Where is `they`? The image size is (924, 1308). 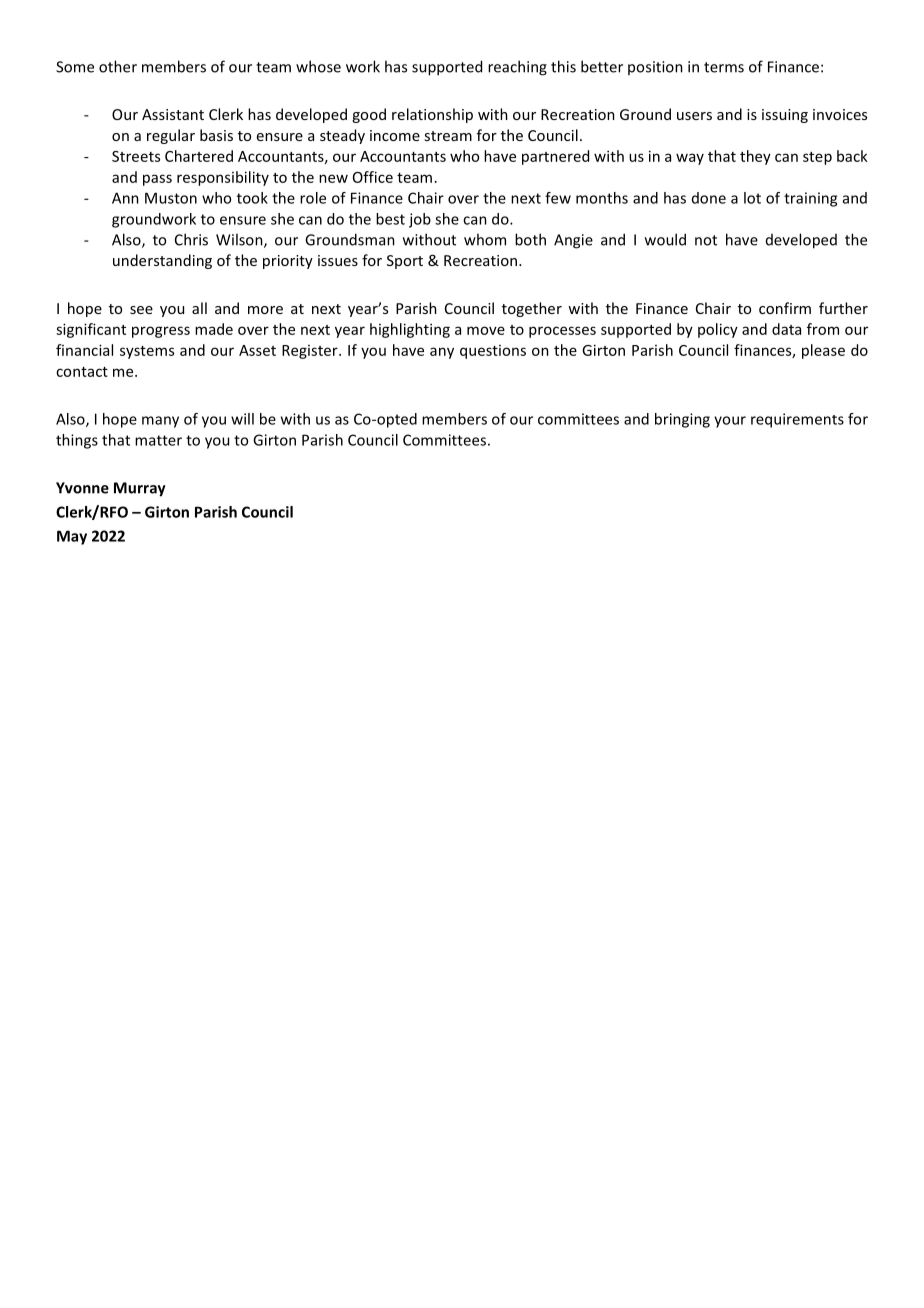 they is located at coordinates (755, 157).
